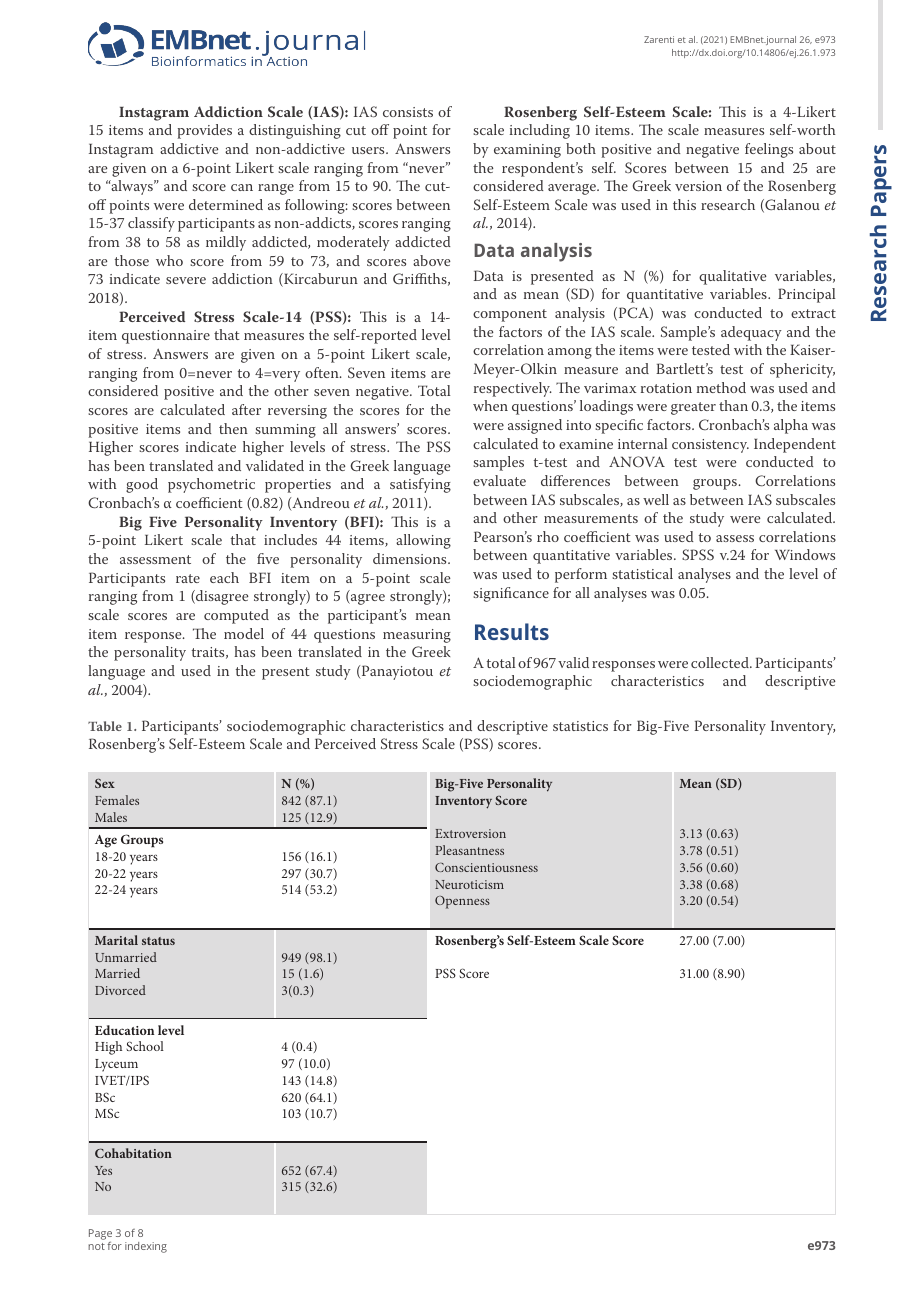 The image size is (924, 1308). Describe the element at coordinates (120, 990) in the page. I see `Divorced` at that location.
